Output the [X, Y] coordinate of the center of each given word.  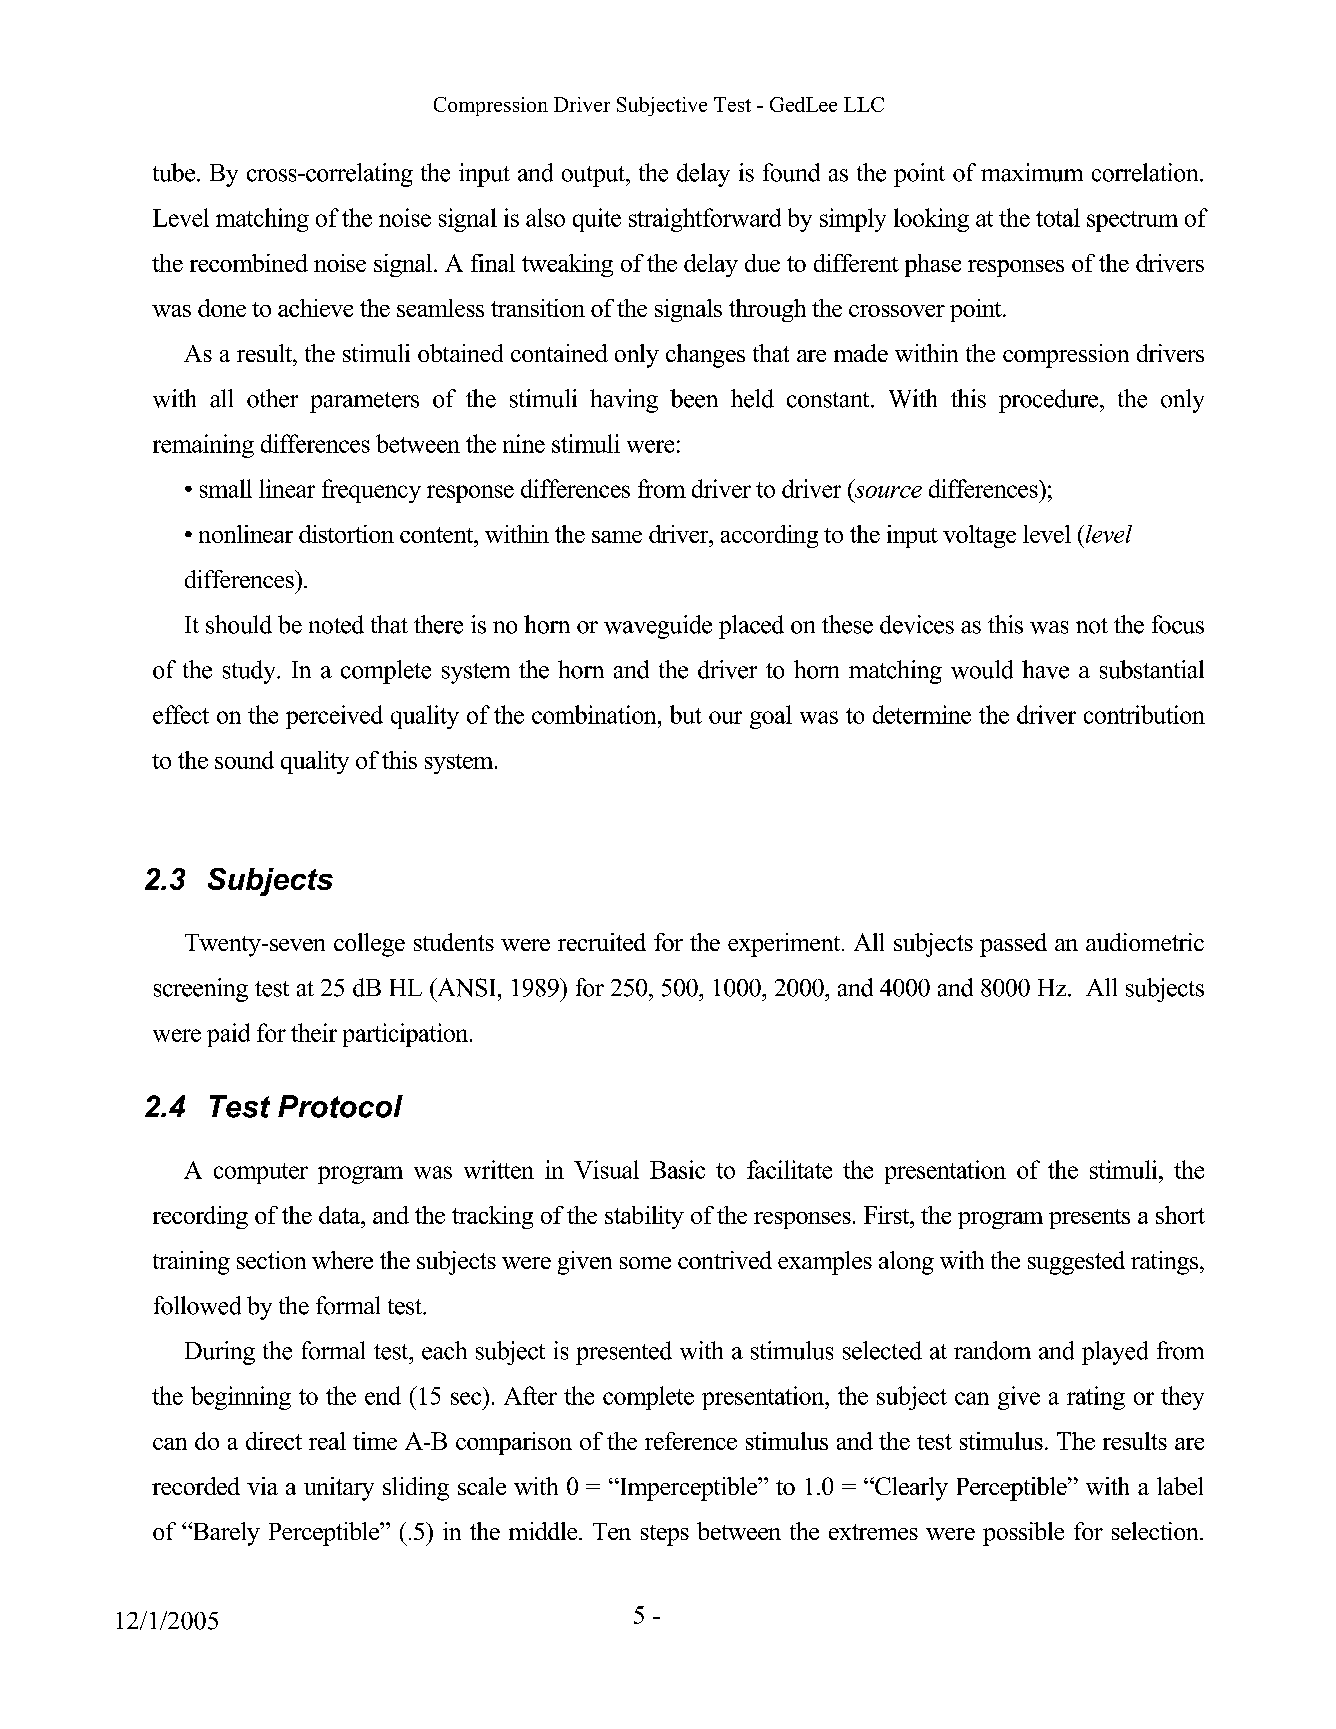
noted [336, 624]
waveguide [658, 627]
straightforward [705, 220]
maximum [1032, 172]
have [1045, 669]
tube [175, 172]
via [262, 1486]
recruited [602, 942]
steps [665, 1535]
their [314, 1032]
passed [1013, 945]
